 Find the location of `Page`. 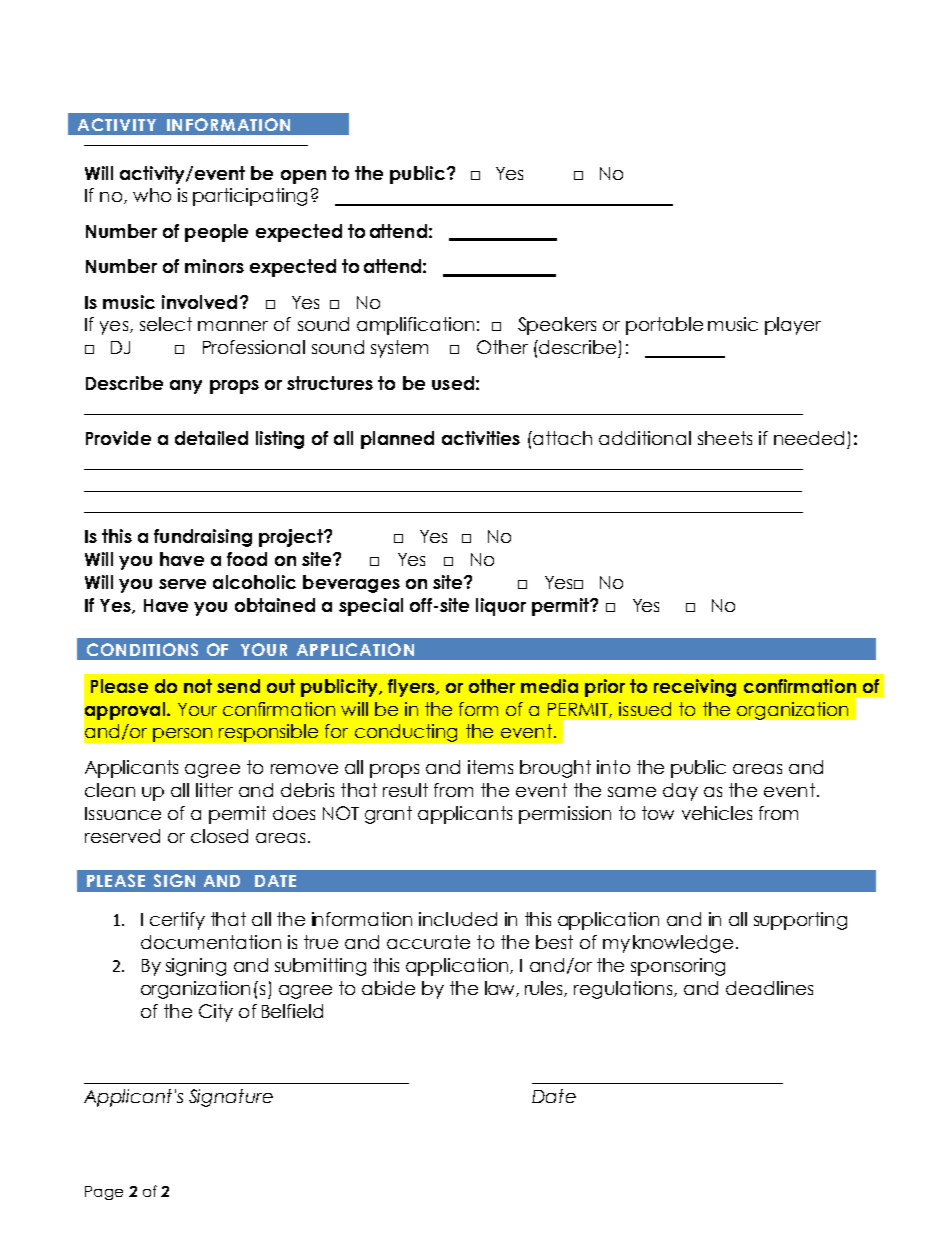

Page is located at coordinates (104, 1193).
